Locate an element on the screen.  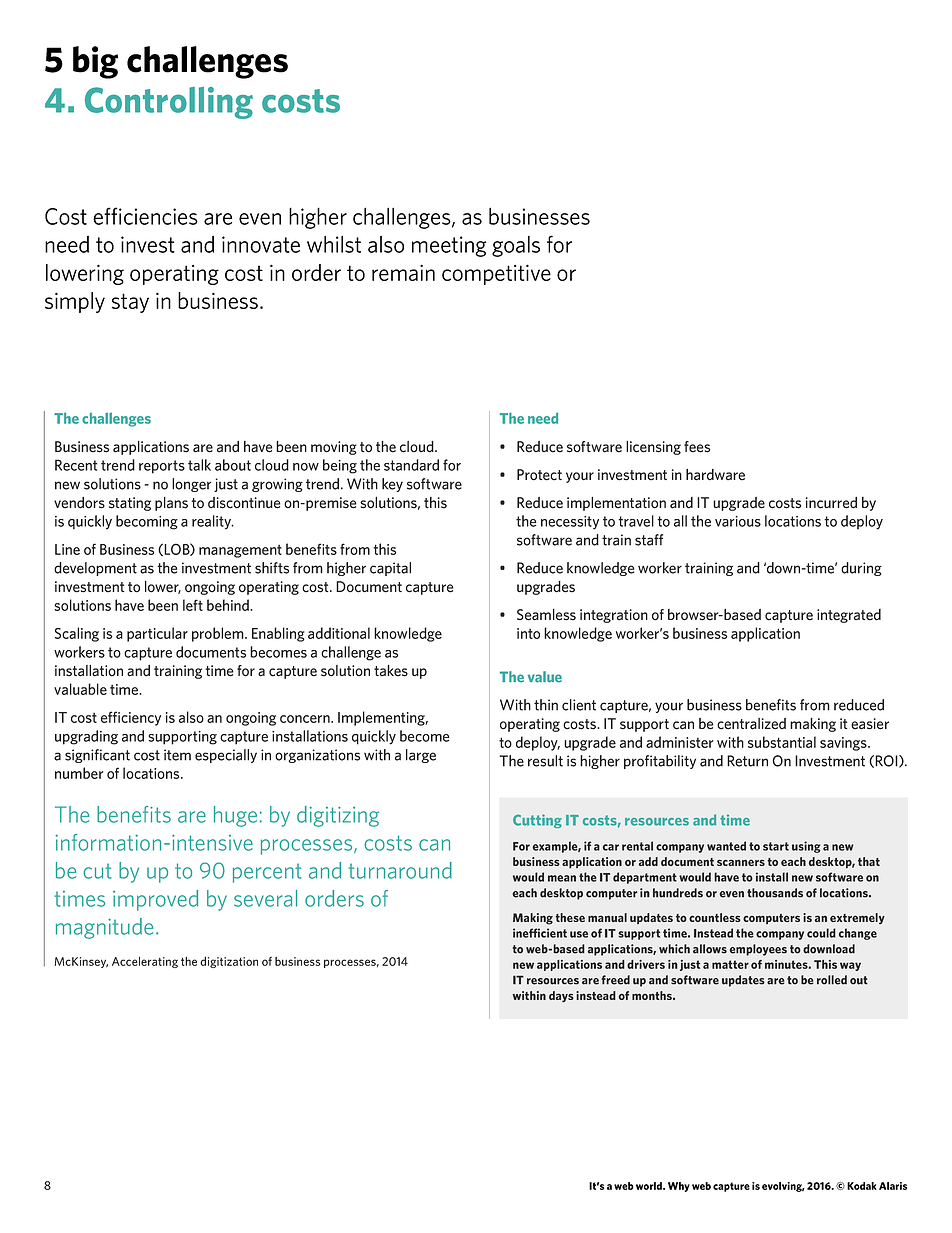
into is located at coordinates (528, 633).
